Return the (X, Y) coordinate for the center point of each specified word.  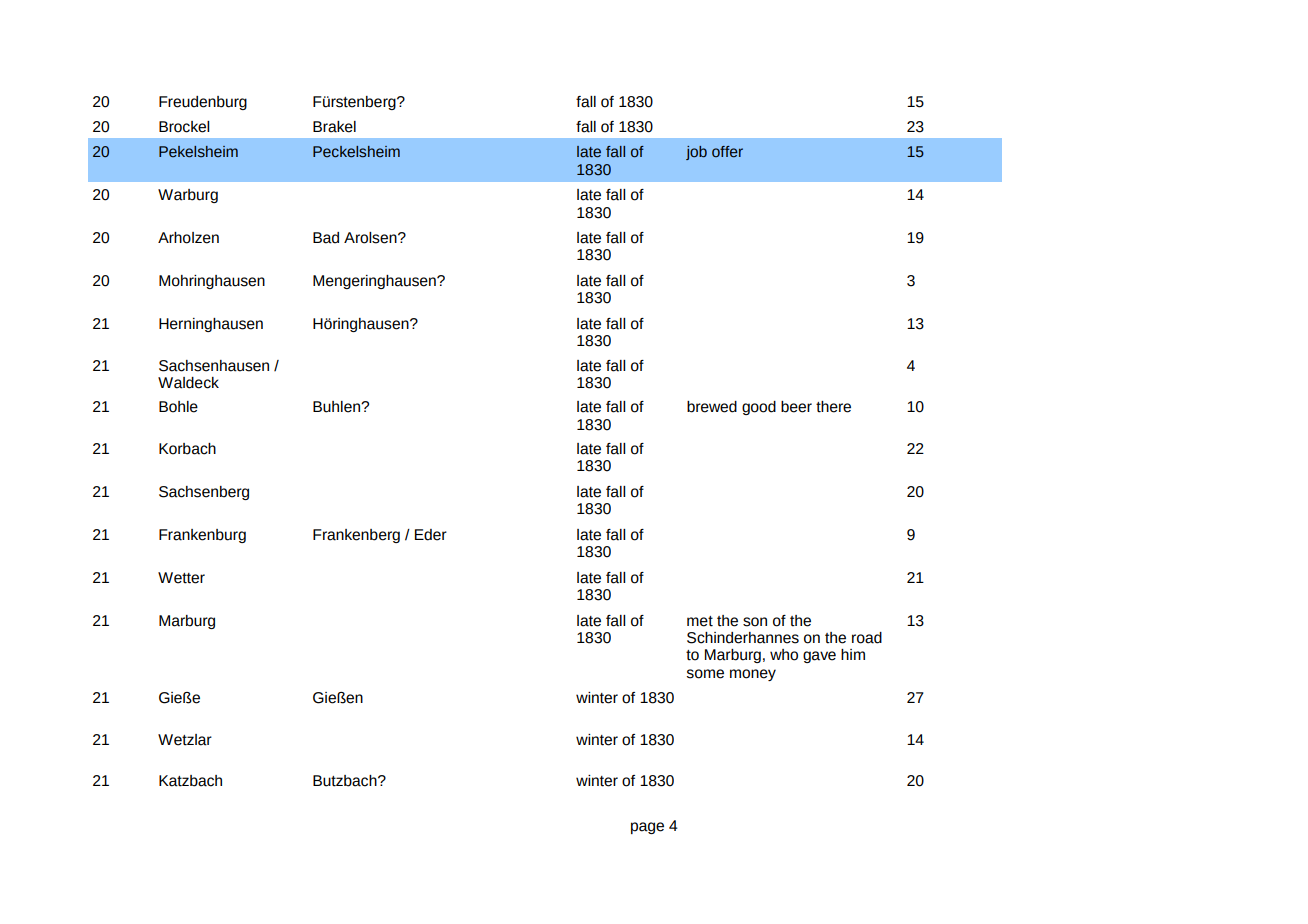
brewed (712, 407)
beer (796, 407)
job (696, 153)
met (700, 621)
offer (727, 152)
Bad (326, 238)
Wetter (181, 578)
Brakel (334, 127)
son (755, 622)
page (647, 828)
